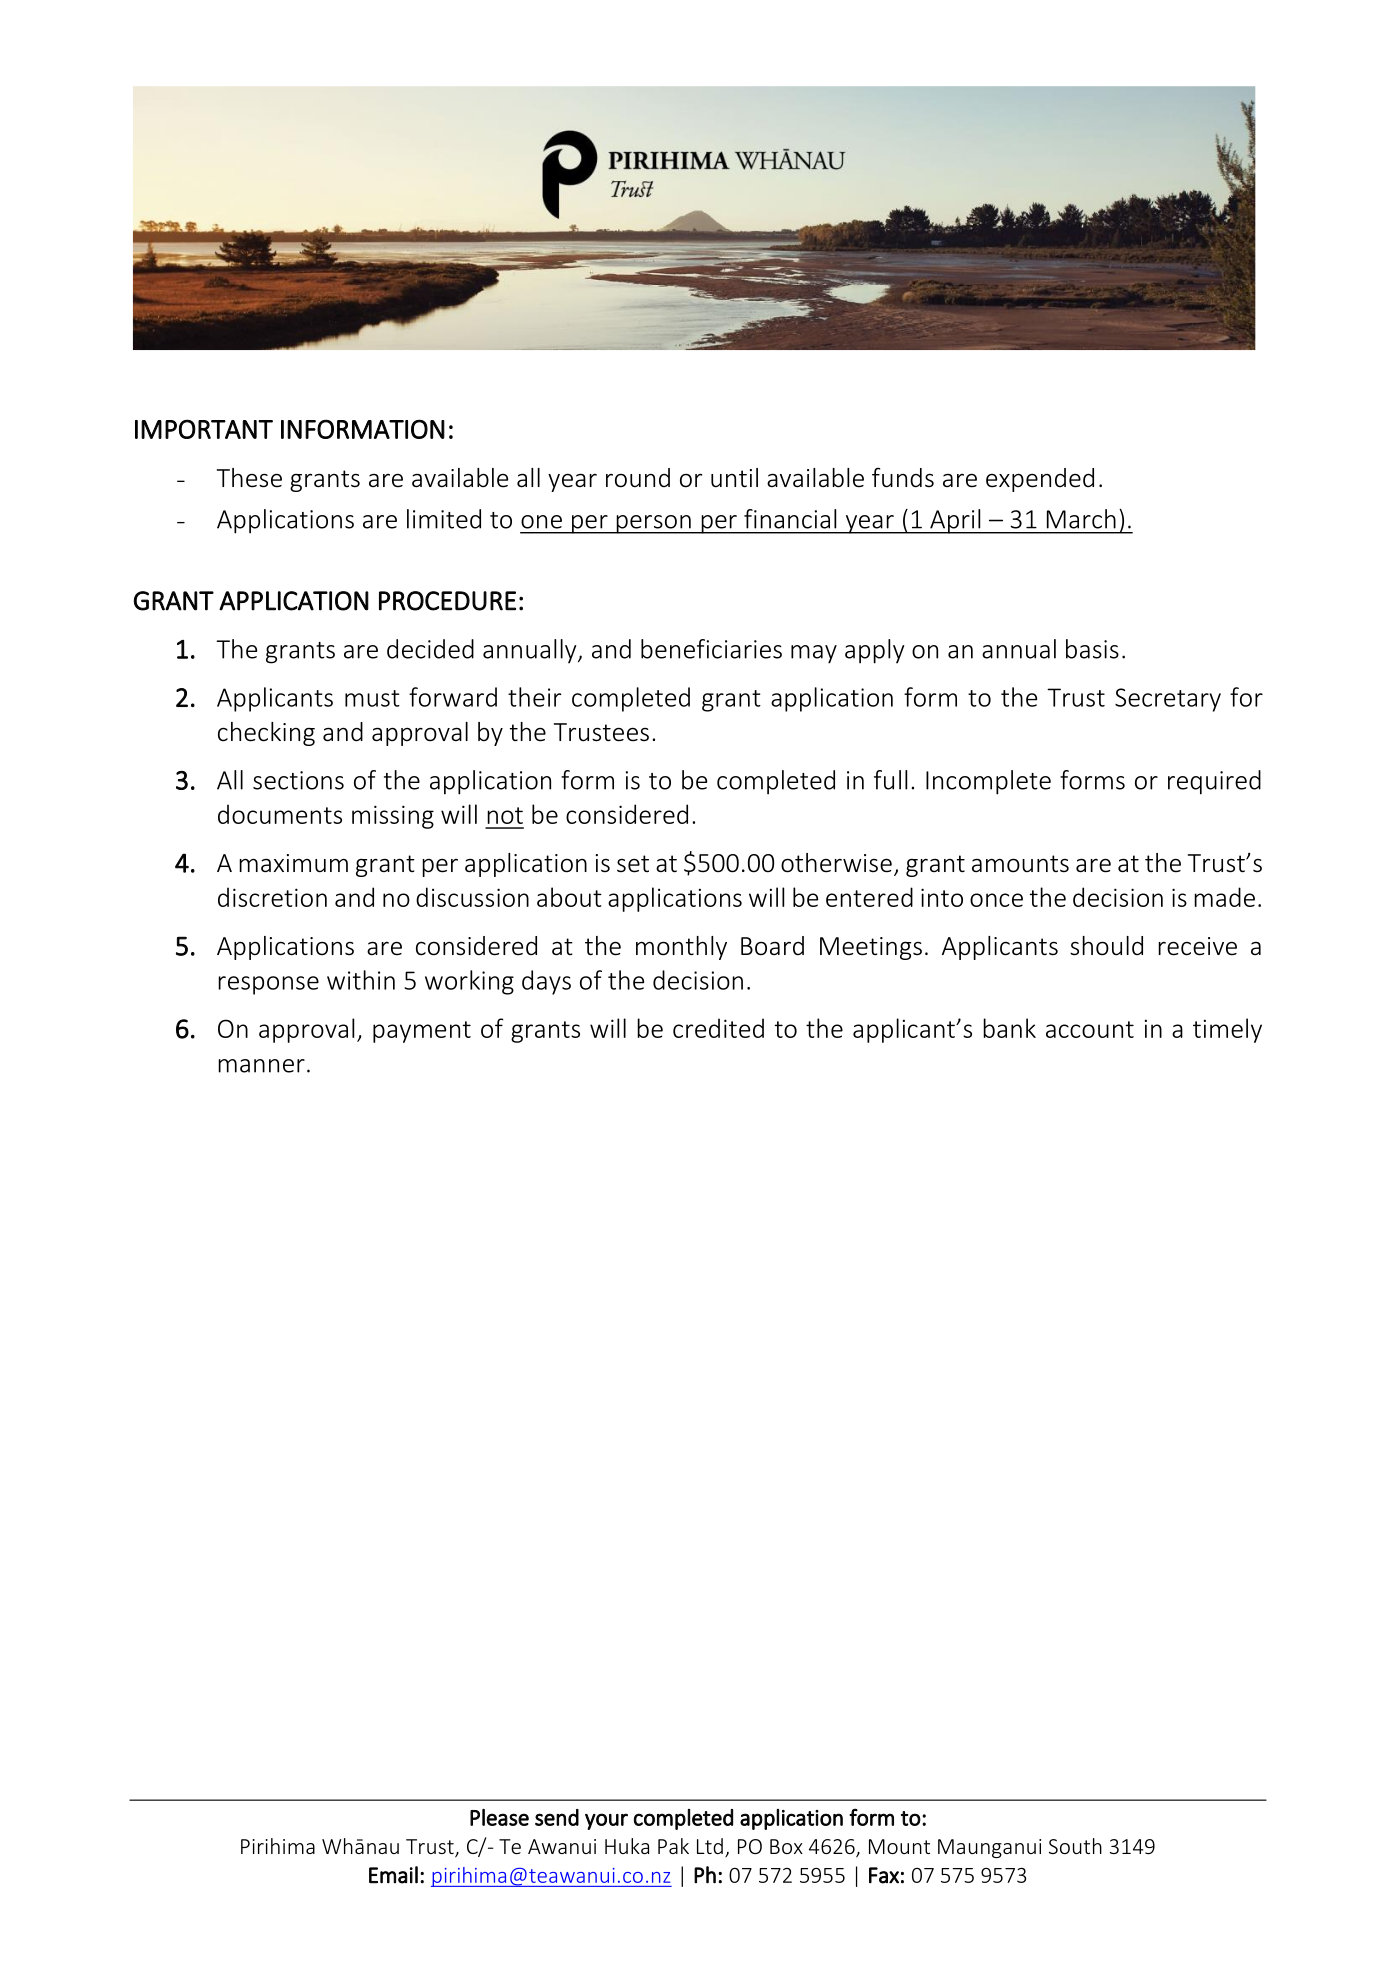 The image size is (1396, 1975). I want to click on days, so click(546, 982).
